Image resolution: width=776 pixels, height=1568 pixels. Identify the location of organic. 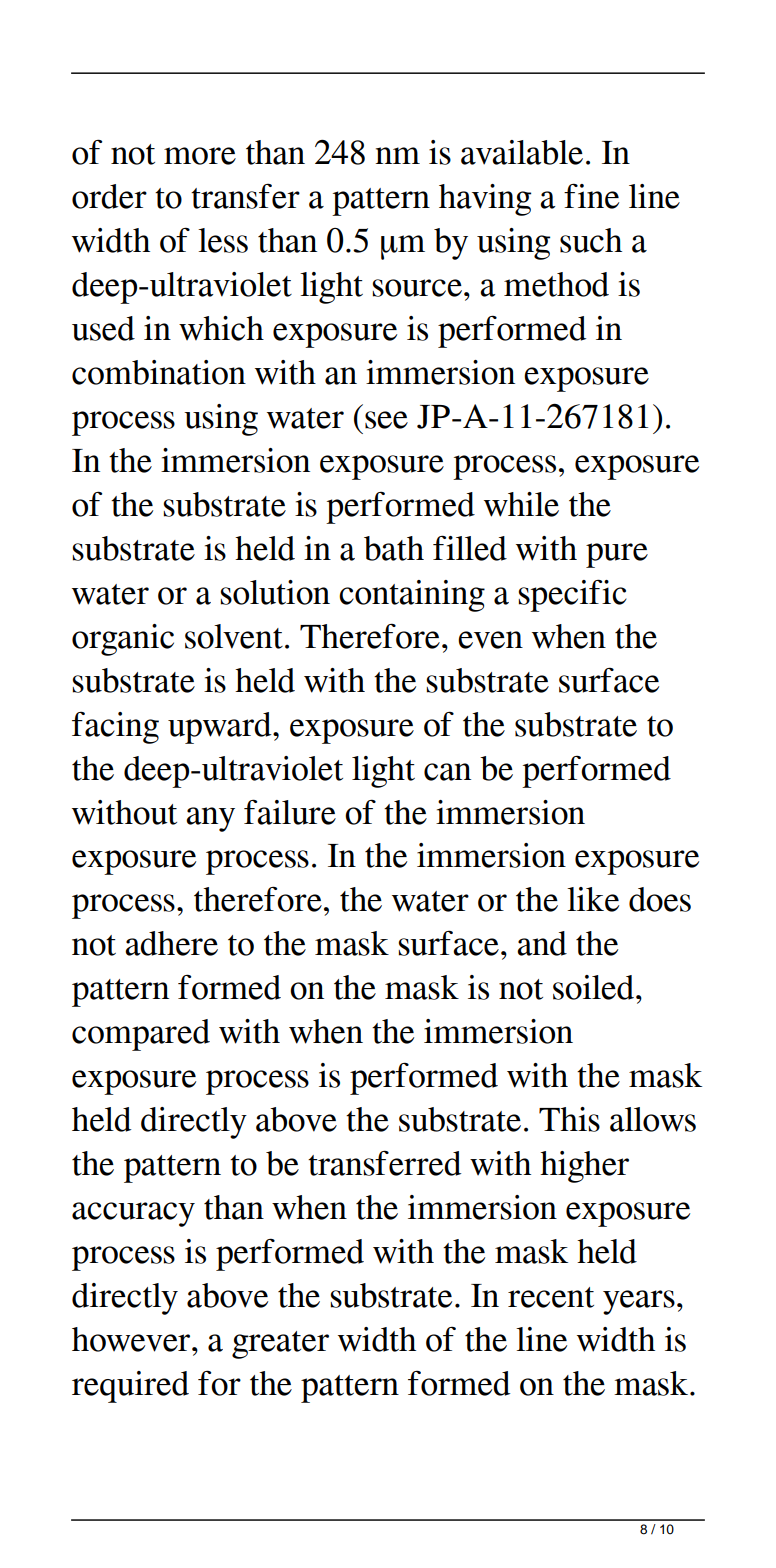
(123, 640).
